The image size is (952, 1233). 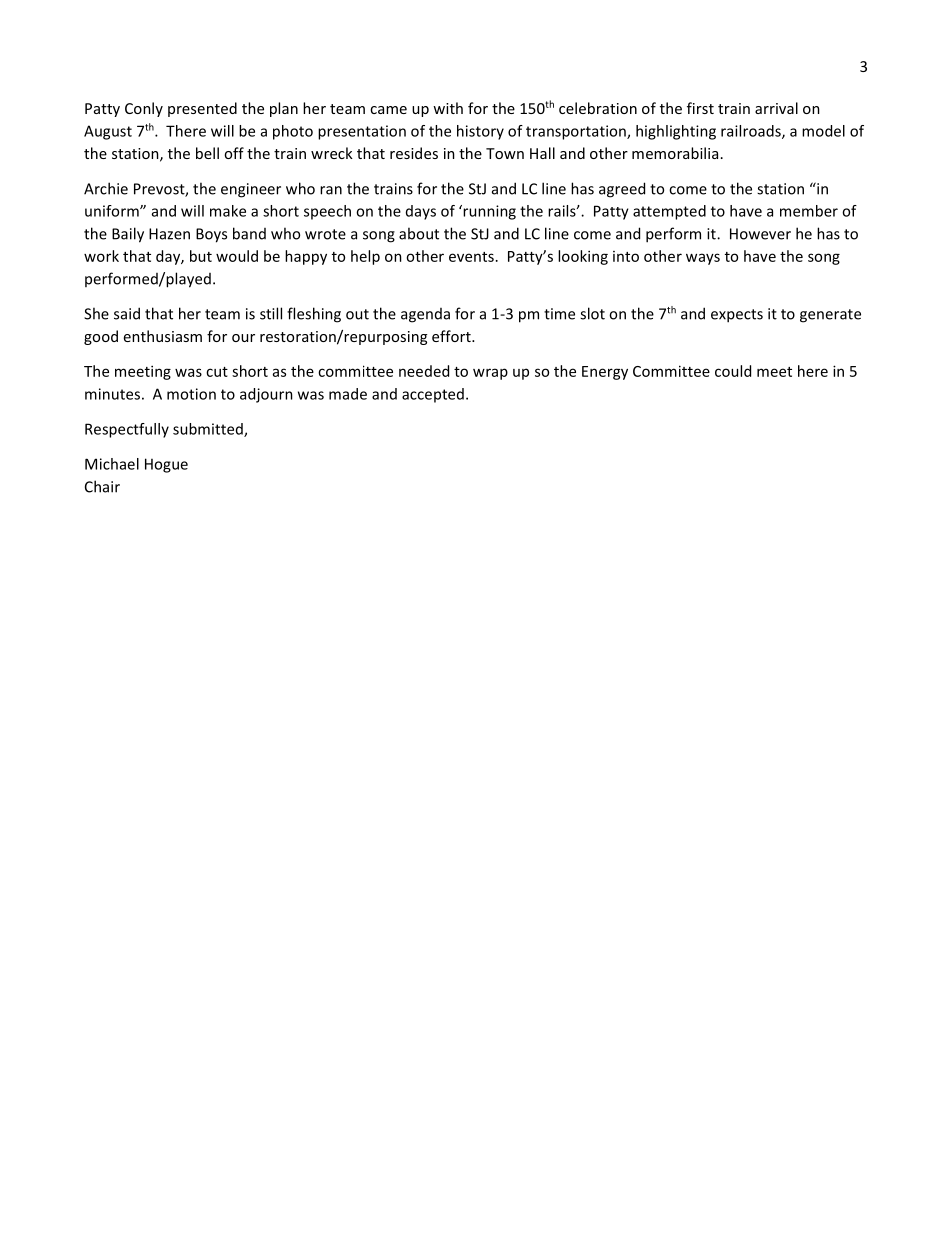 I want to click on expects, so click(x=737, y=316).
